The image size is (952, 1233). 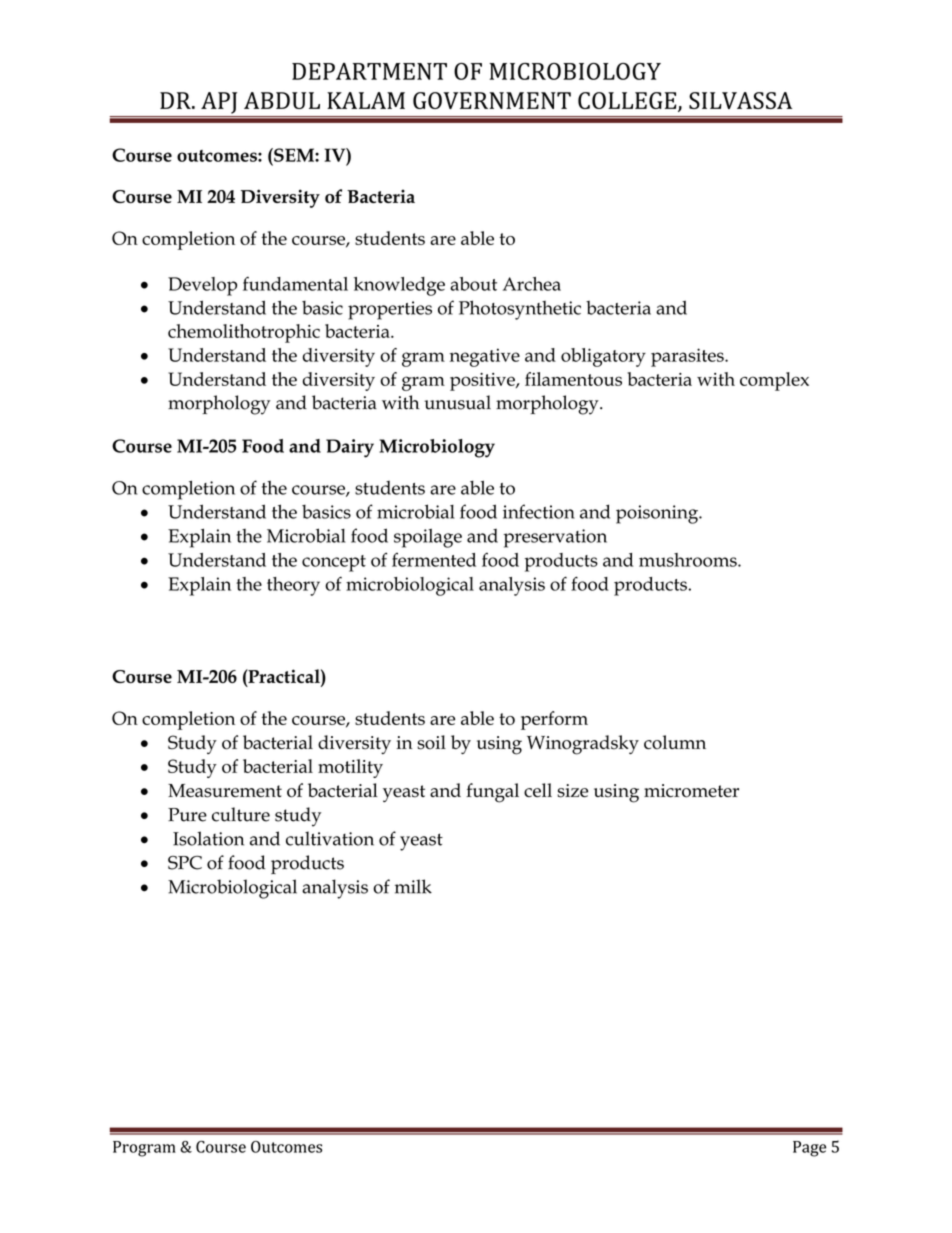 I want to click on complex, so click(x=774, y=381).
